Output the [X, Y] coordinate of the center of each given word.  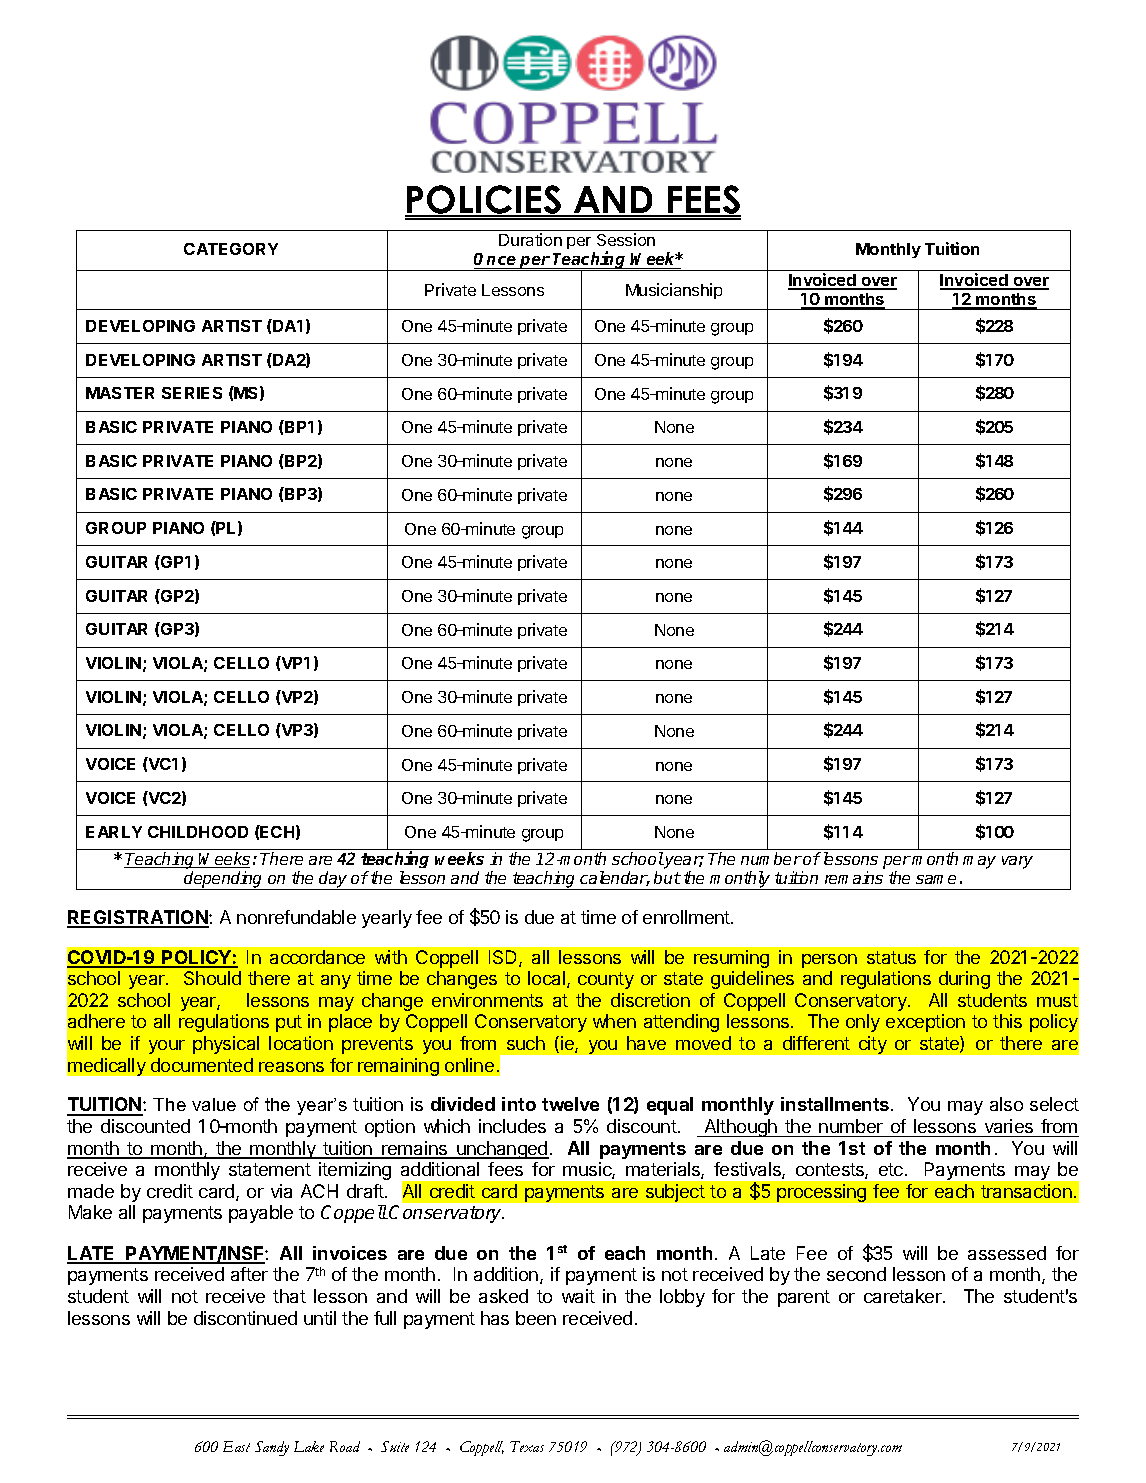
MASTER [120, 393]
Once [496, 261]
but [667, 877]
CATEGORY [231, 249]
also [1006, 1104]
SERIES [192, 393]
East [236, 1446]
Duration [530, 239]
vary [1017, 862]
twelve [570, 1104]
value [214, 1104]
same [936, 879]
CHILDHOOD [198, 832]
